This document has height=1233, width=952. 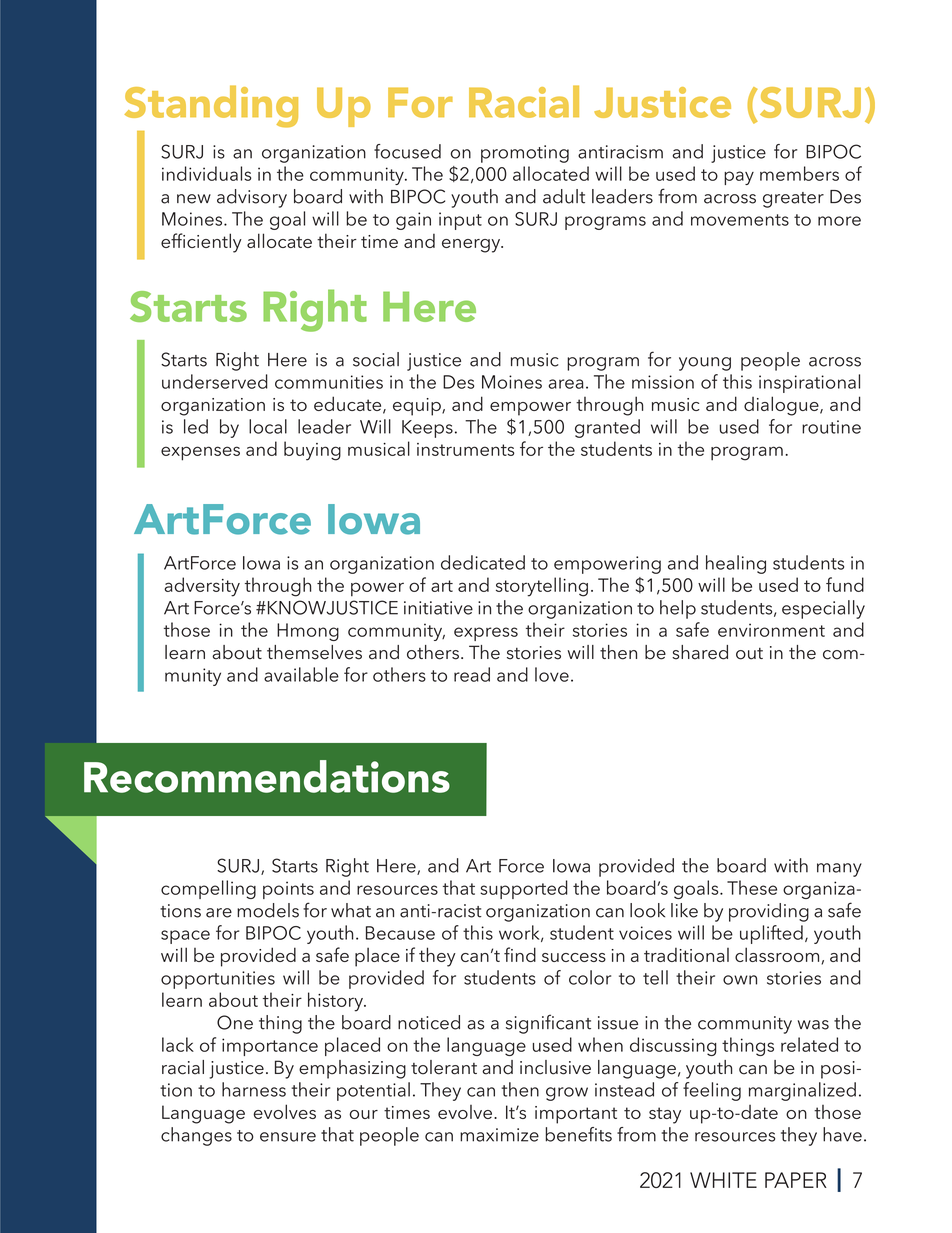 What do you see at coordinates (288, 1137) in the document?
I see `ensure` at bounding box center [288, 1137].
